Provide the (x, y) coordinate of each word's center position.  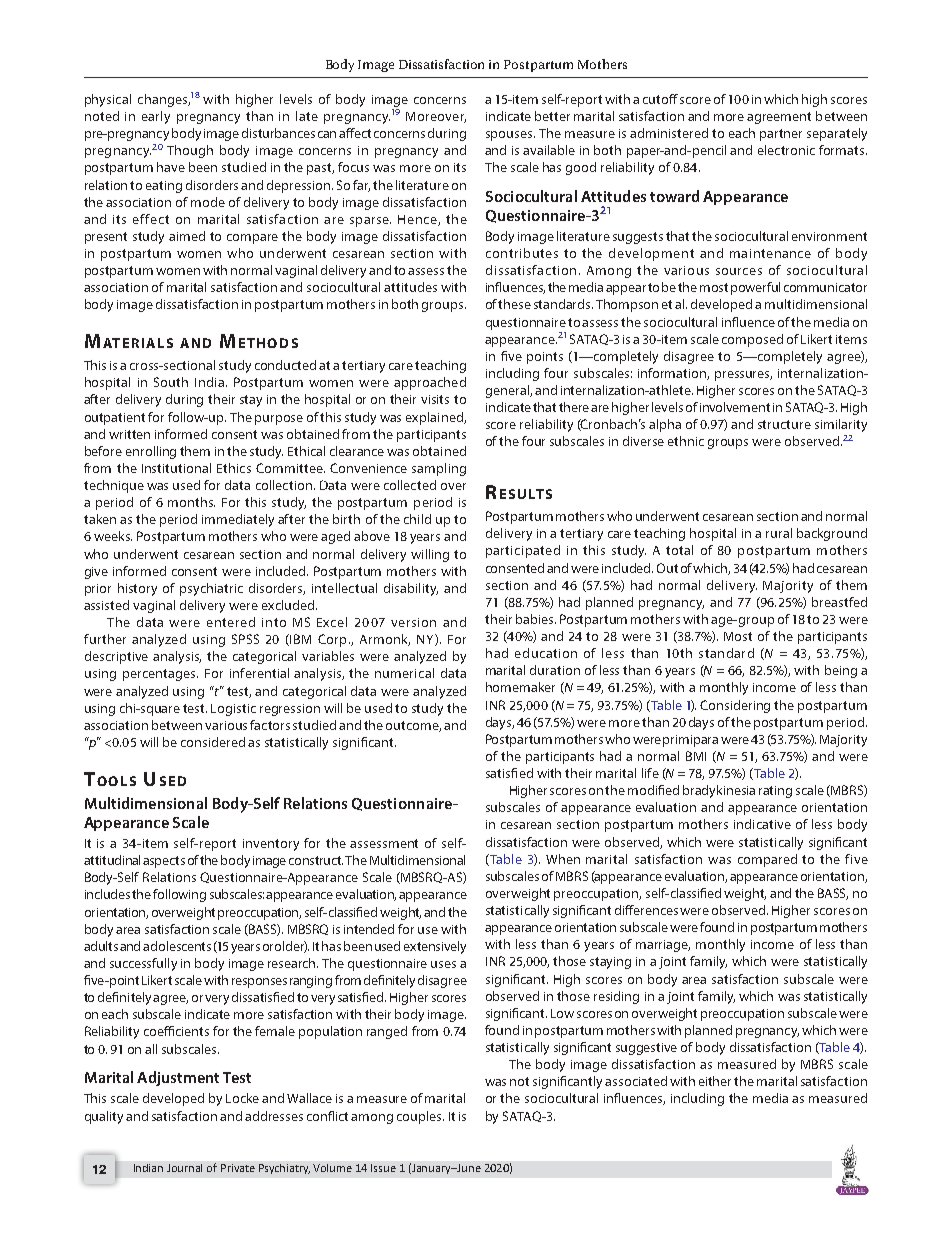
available (549, 150)
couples (420, 1117)
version (413, 622)
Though (190, 151)
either (717, 1081)
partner (781, 135)
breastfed (839, 602)
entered (231, 622)
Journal (184, 1168)
